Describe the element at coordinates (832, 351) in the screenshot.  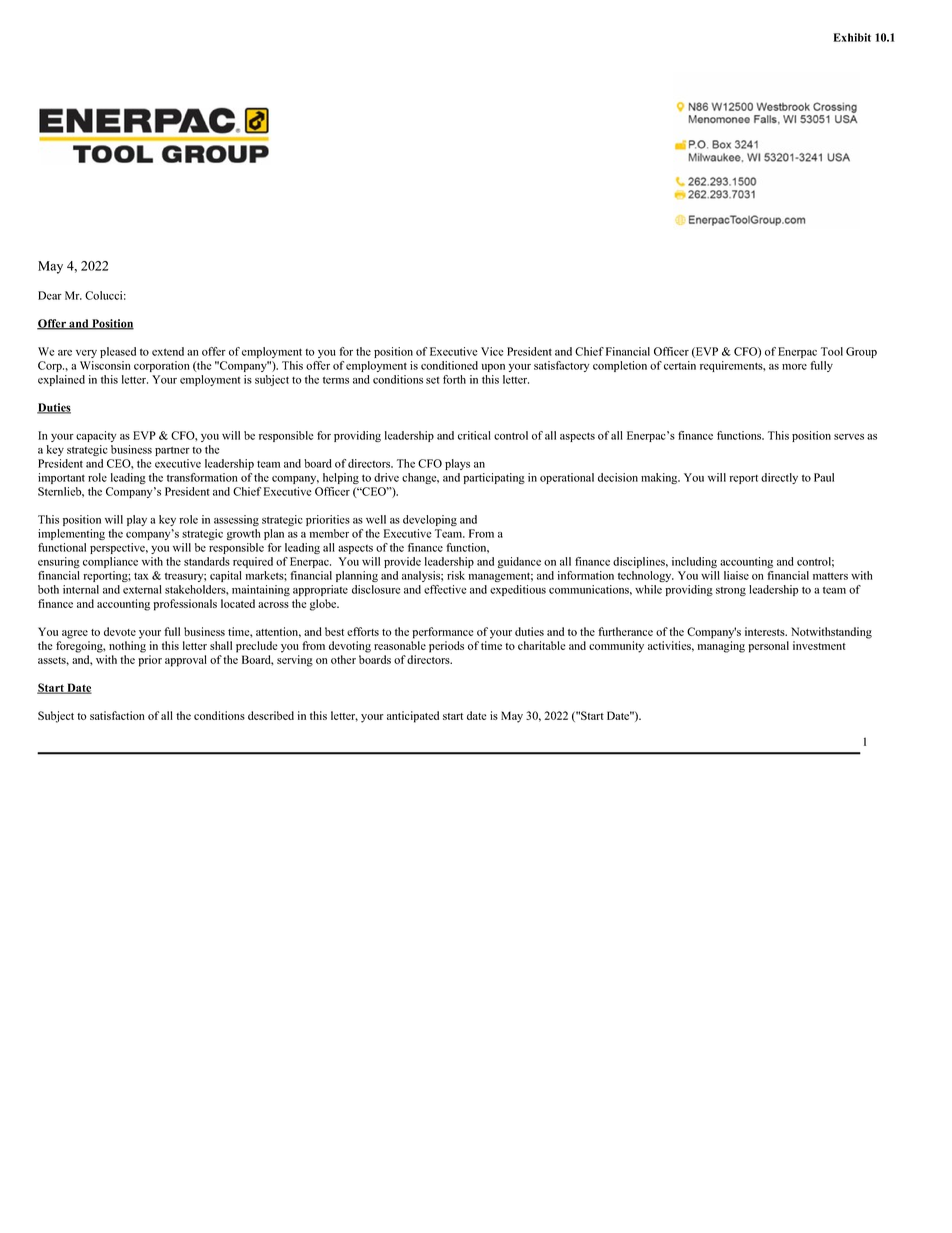
I see `Tool` at that location.
